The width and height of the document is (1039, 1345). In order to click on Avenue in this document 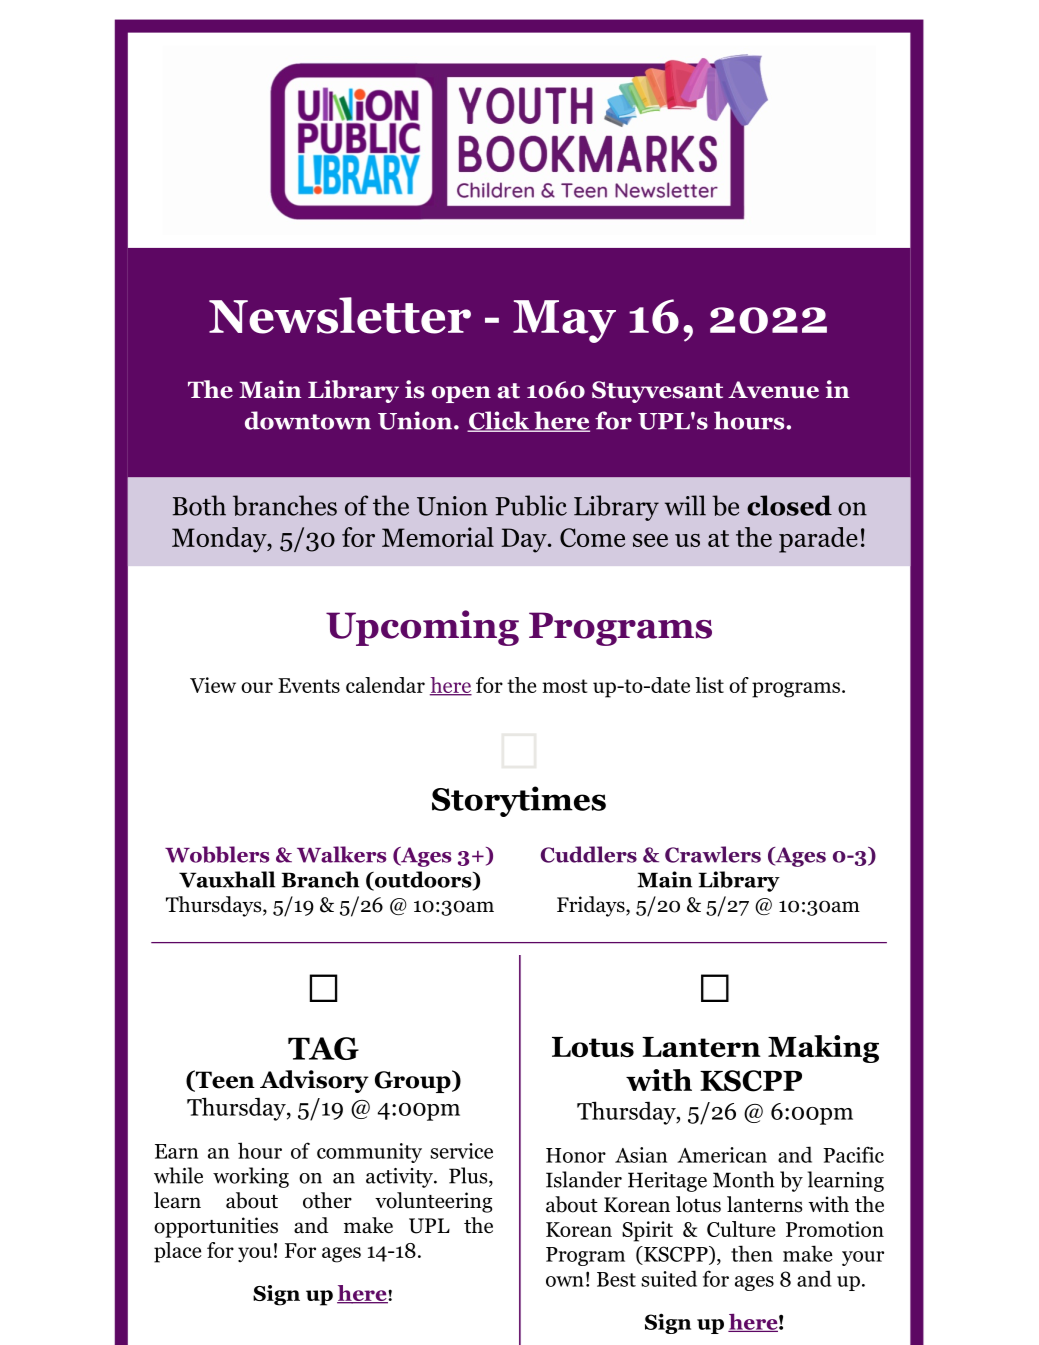, I will do `click(773, 390)`.
